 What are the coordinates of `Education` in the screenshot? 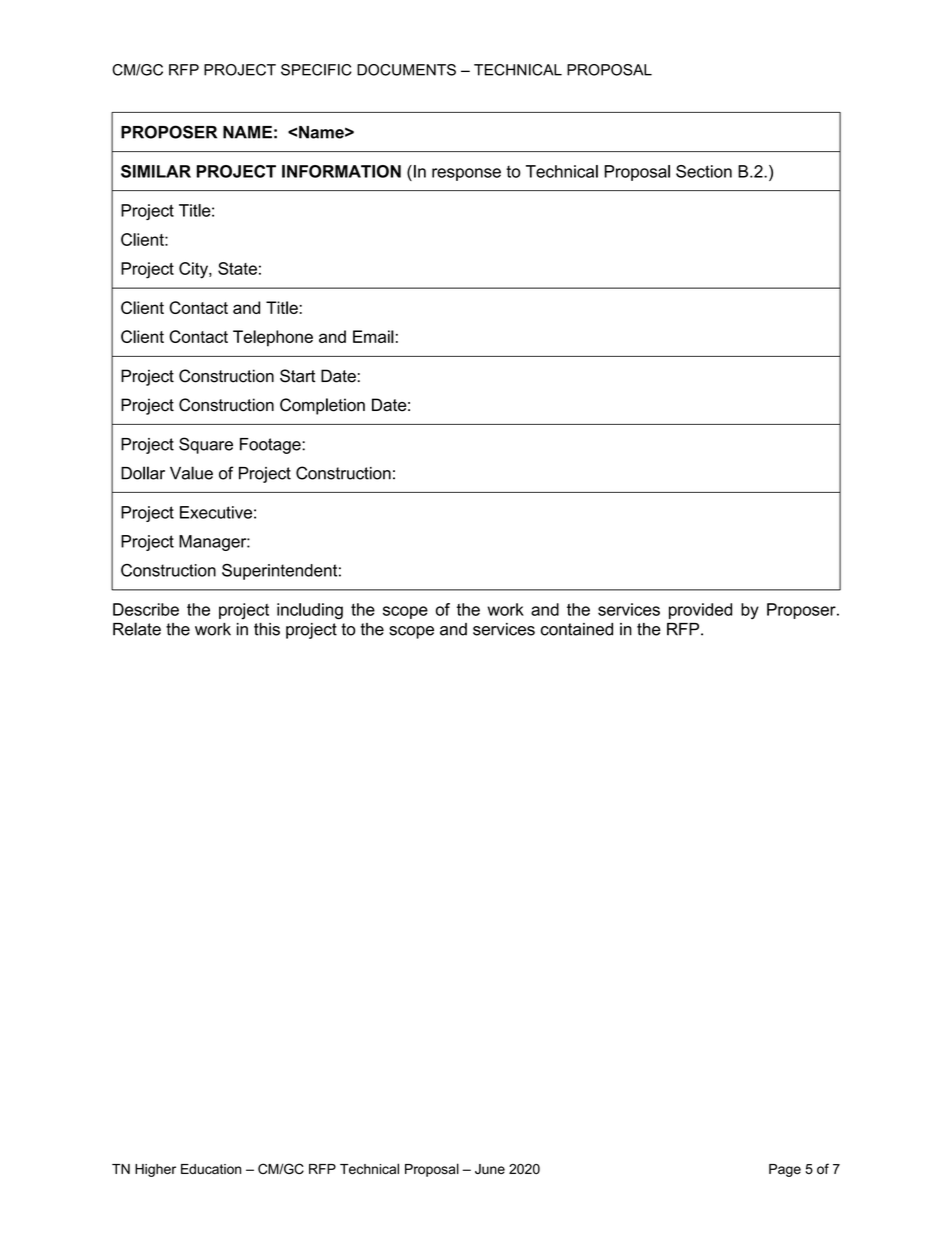 It's located at (211, 1169).
